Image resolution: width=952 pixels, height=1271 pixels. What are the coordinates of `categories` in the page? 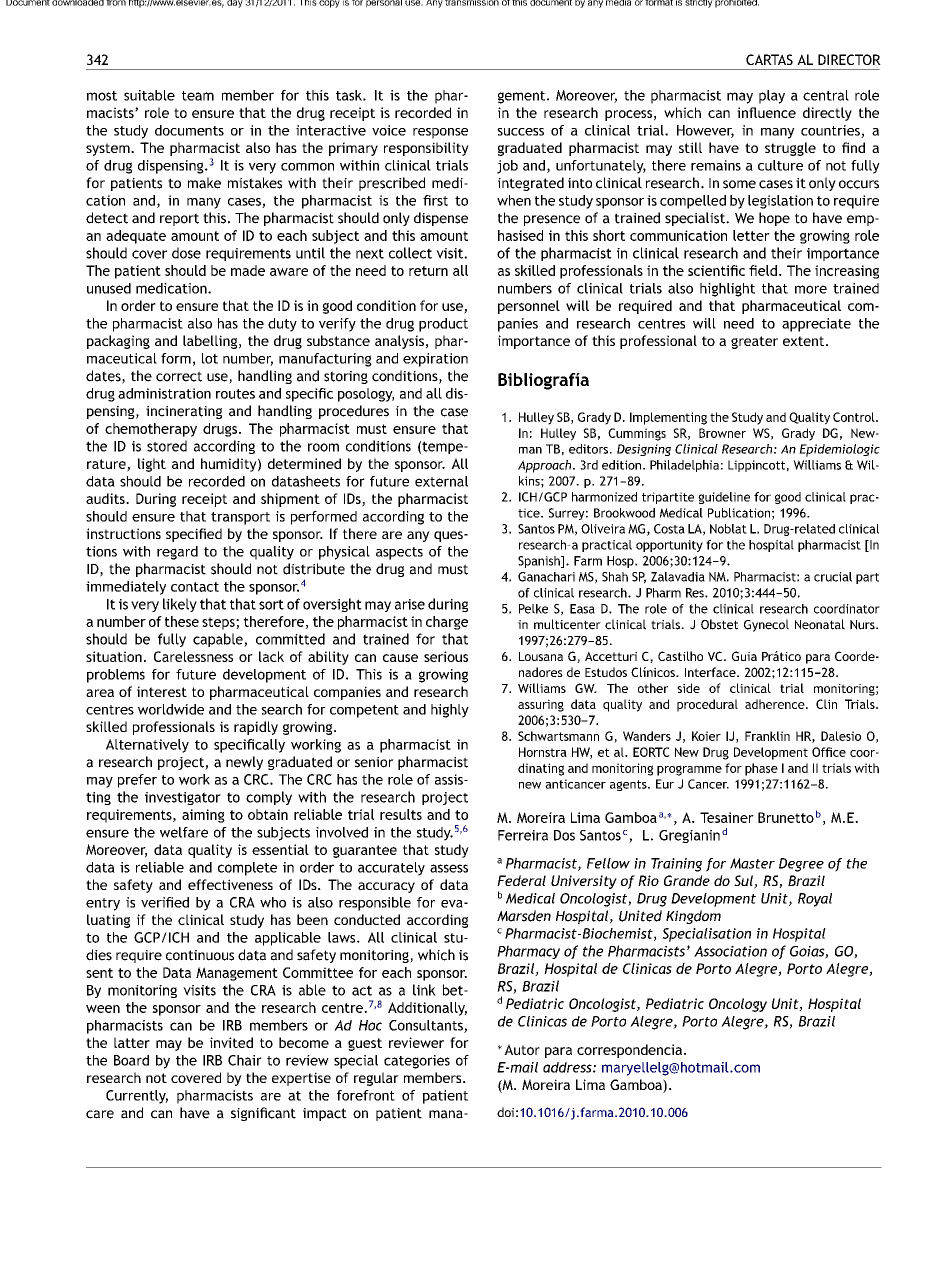 It's located at (417, 1062).
